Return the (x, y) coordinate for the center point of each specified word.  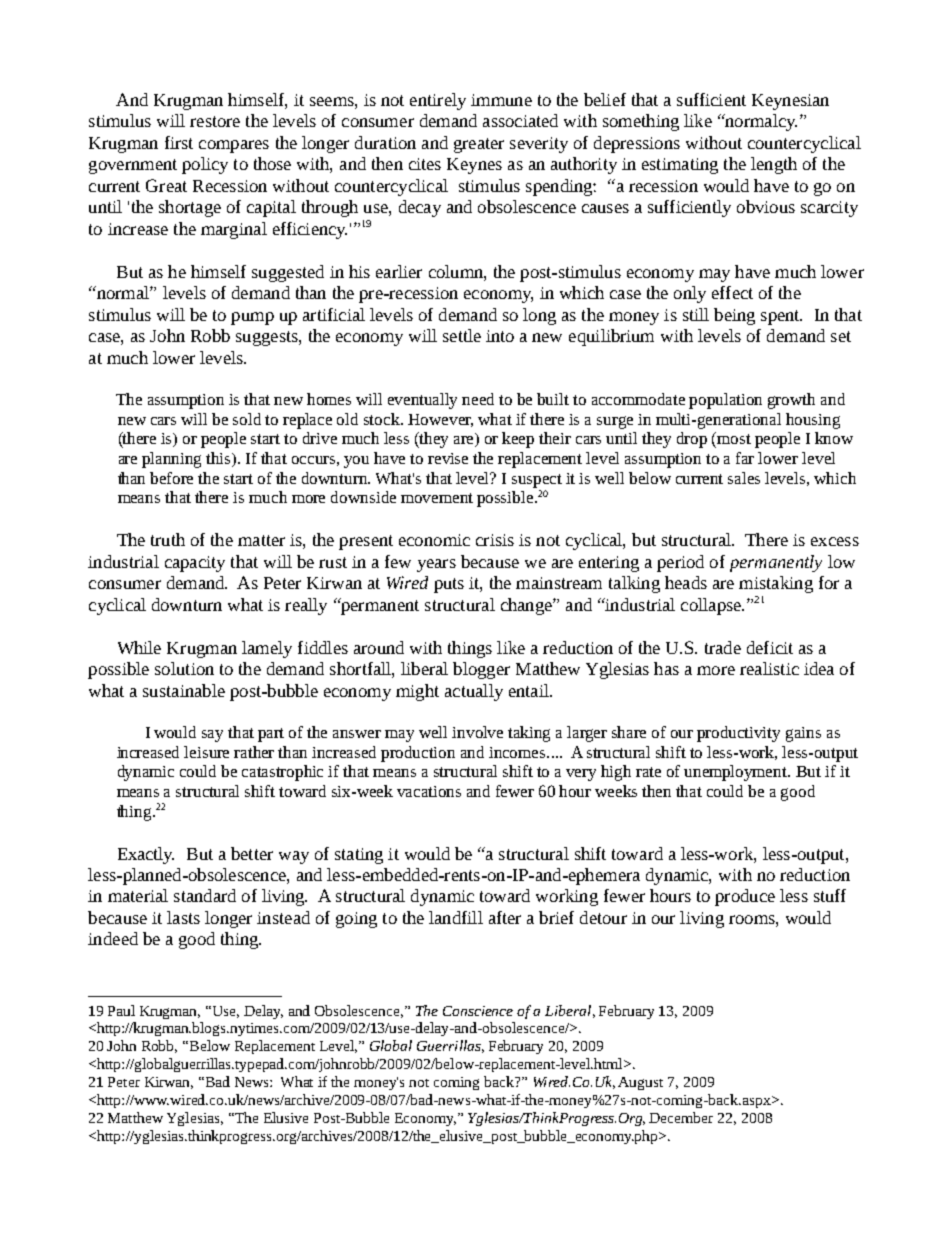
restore (215, 121)
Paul (121, 1010)
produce (745, 897)
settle (462, 335)
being (734, 316)
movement (437, 498)
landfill (456, 917)
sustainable (184, 690)
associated (520, 120)
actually (474, 692)
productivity (738, 734)
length (774, 165)
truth (168, 539)
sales (744, 478)
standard (205, 895)
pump (252, 318)
